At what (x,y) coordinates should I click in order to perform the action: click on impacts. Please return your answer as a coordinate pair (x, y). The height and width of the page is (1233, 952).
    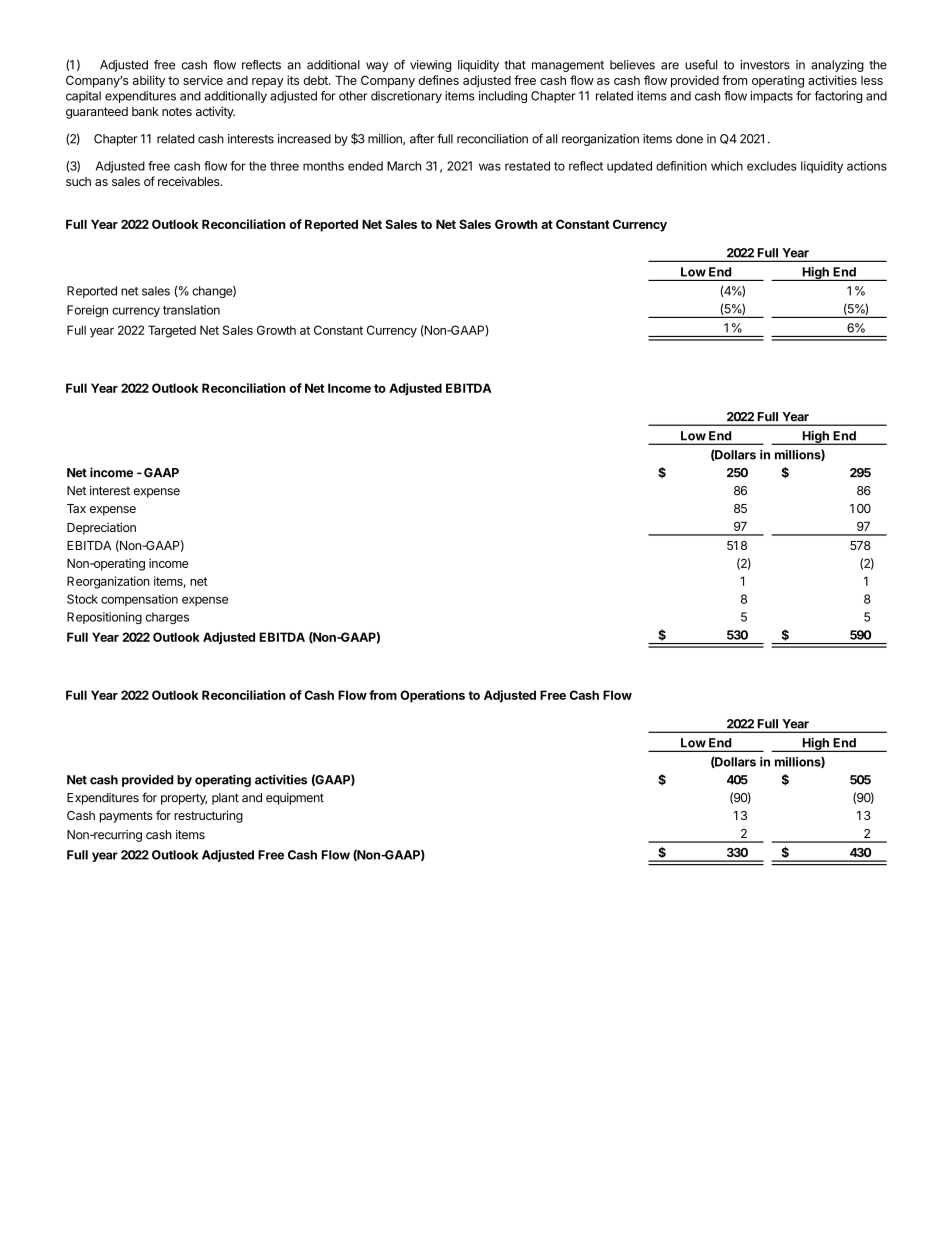
    Looking at the image, I should click on (771, 97).
